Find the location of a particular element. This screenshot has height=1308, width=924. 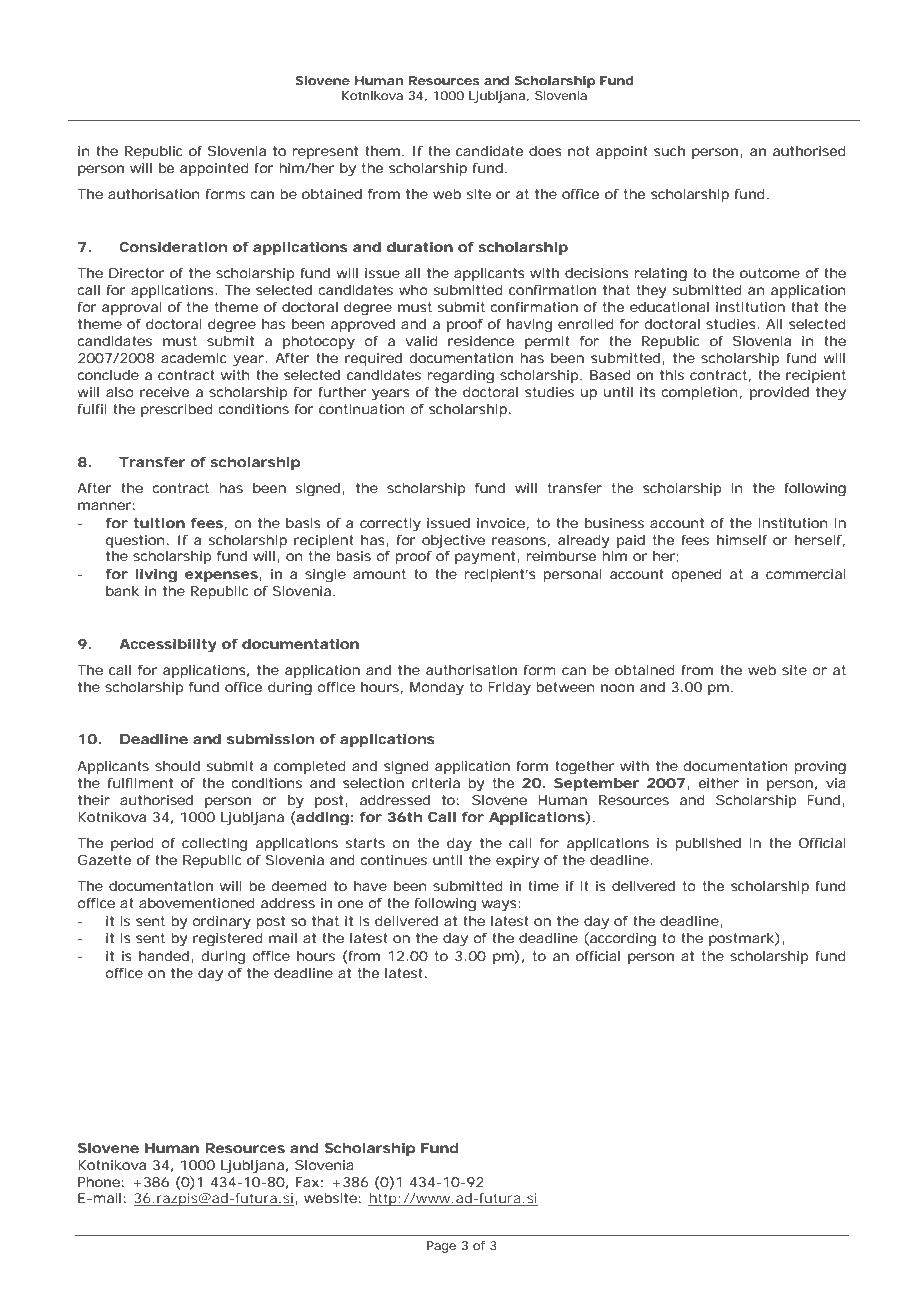

such is located at coordinates (669, 151).
